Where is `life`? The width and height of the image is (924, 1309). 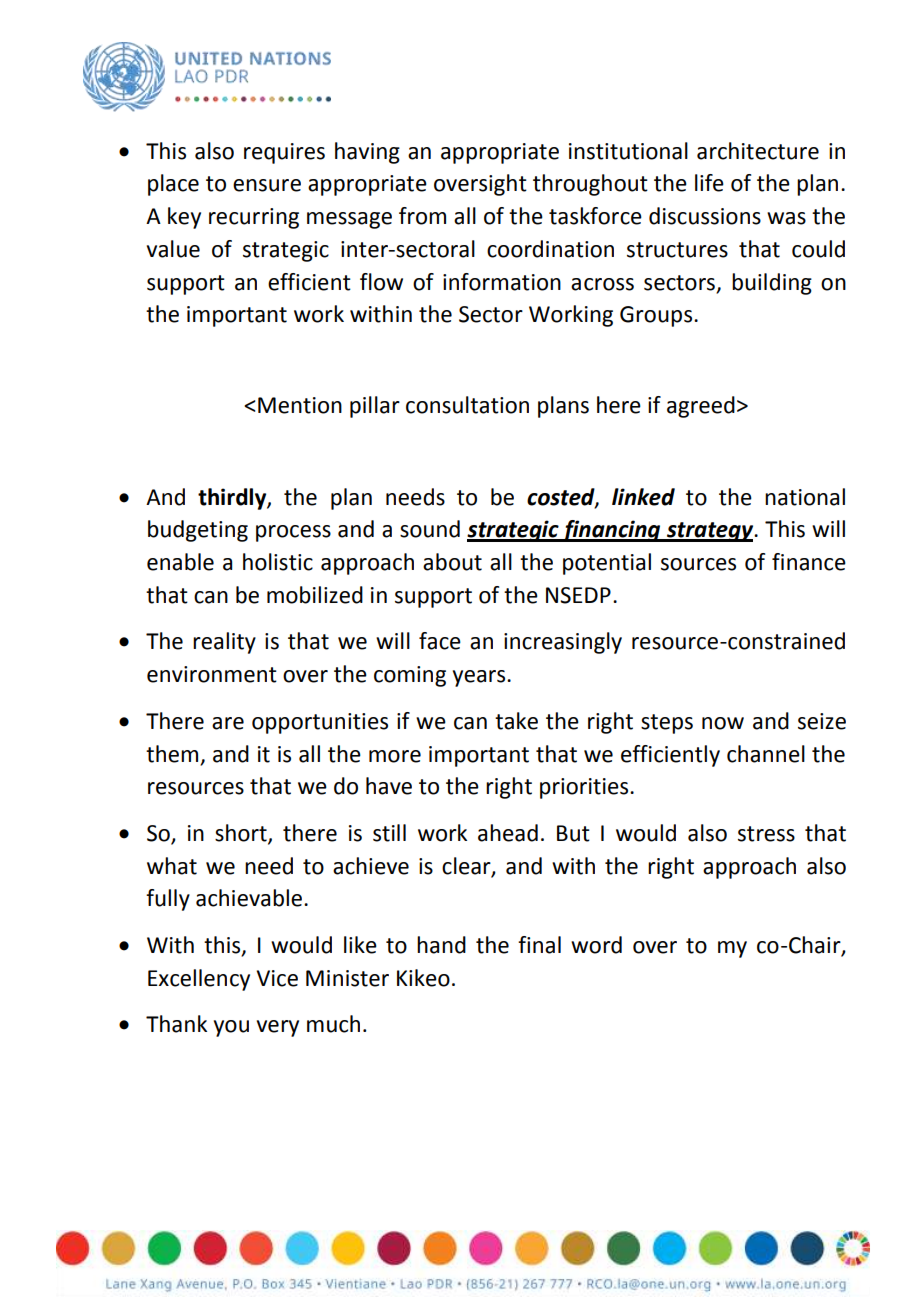 life is located at coordinates (709, 183).
